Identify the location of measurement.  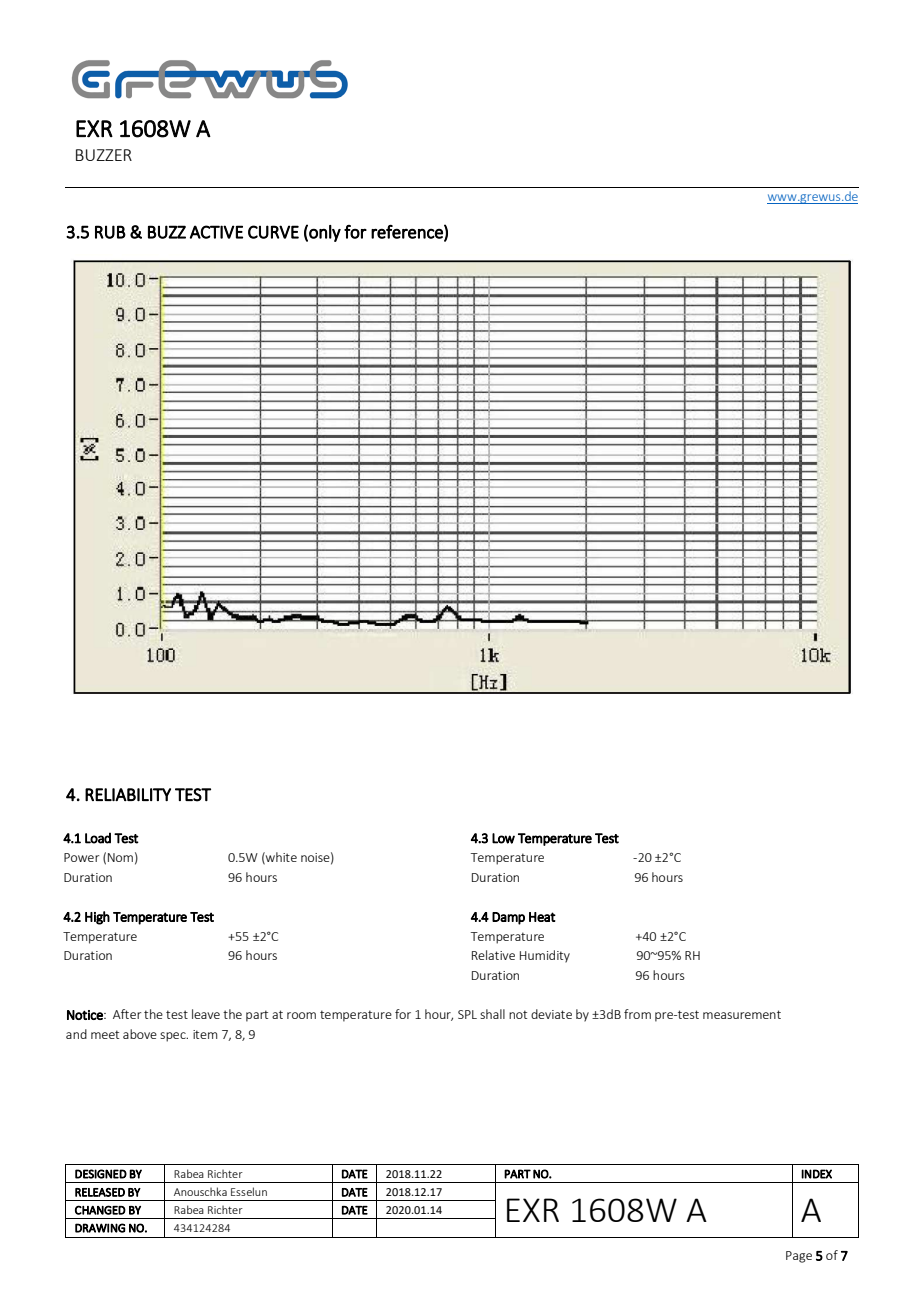
(742, 1014).
